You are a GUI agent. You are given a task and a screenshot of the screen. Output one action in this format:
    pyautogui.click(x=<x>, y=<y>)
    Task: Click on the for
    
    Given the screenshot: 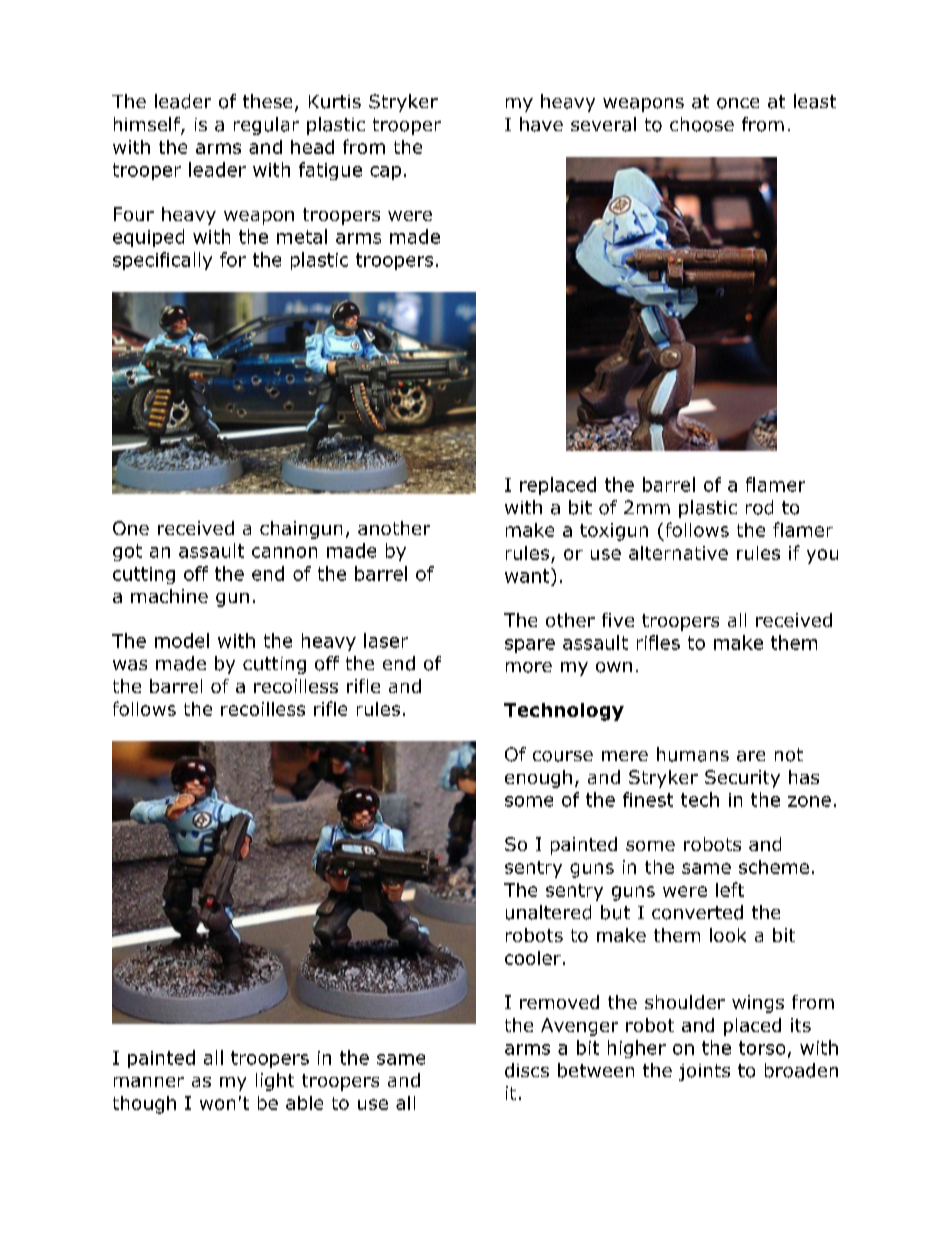 What is the action you would take?
    pyautogui.click(x=233, y=259)
